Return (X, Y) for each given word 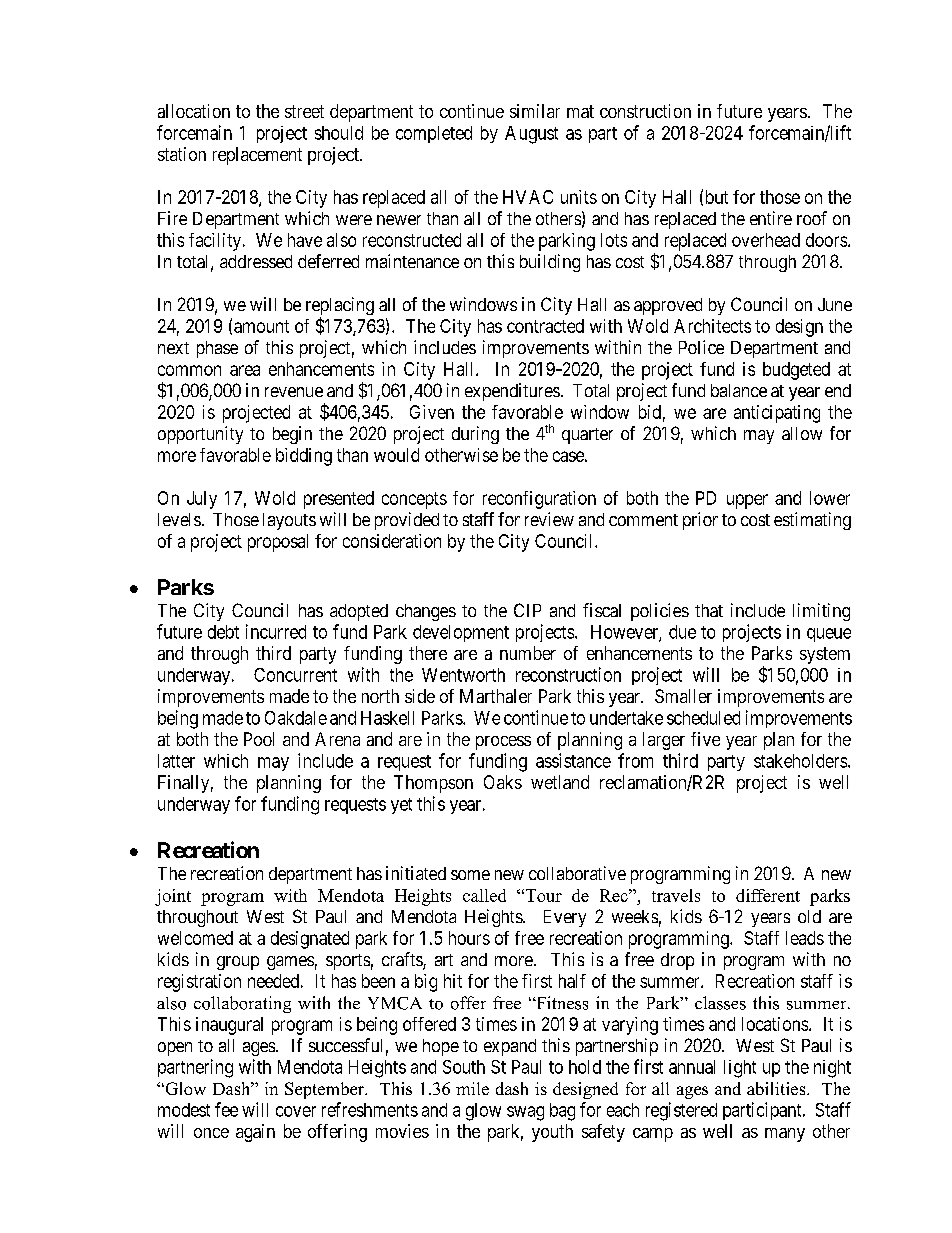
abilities (777, 1088)
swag (525, 1113)
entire (771, 218)
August (531, 135)
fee (226, 1109)
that (709, 610)
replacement (257, 156)
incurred (276, 631)
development (461, 633)
